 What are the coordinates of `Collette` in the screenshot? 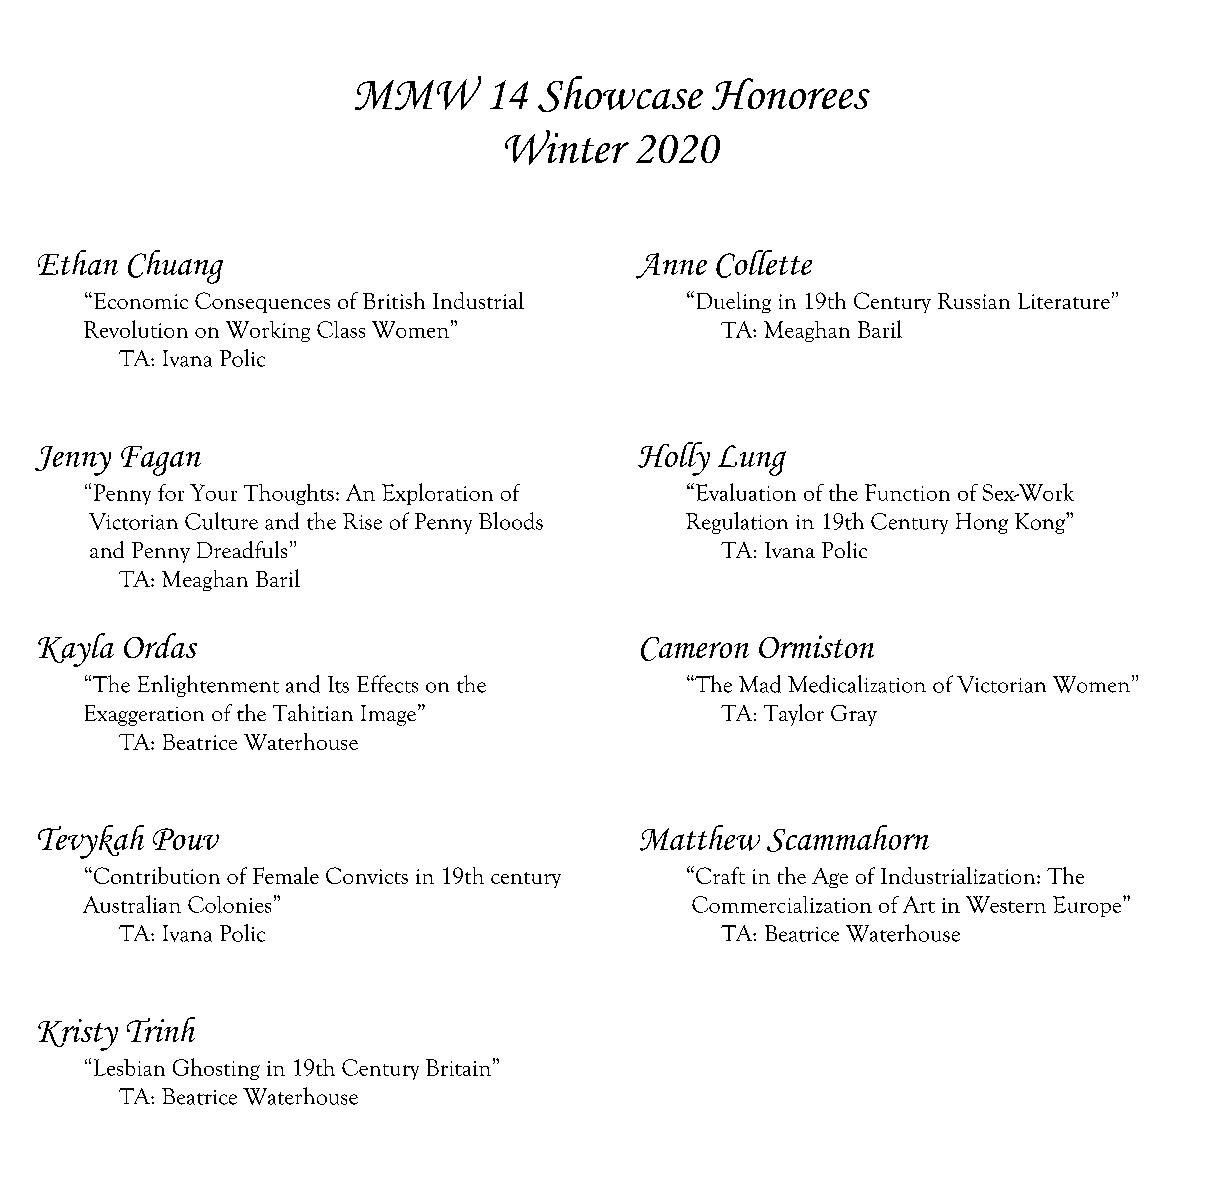 It's located at (764, 264).
